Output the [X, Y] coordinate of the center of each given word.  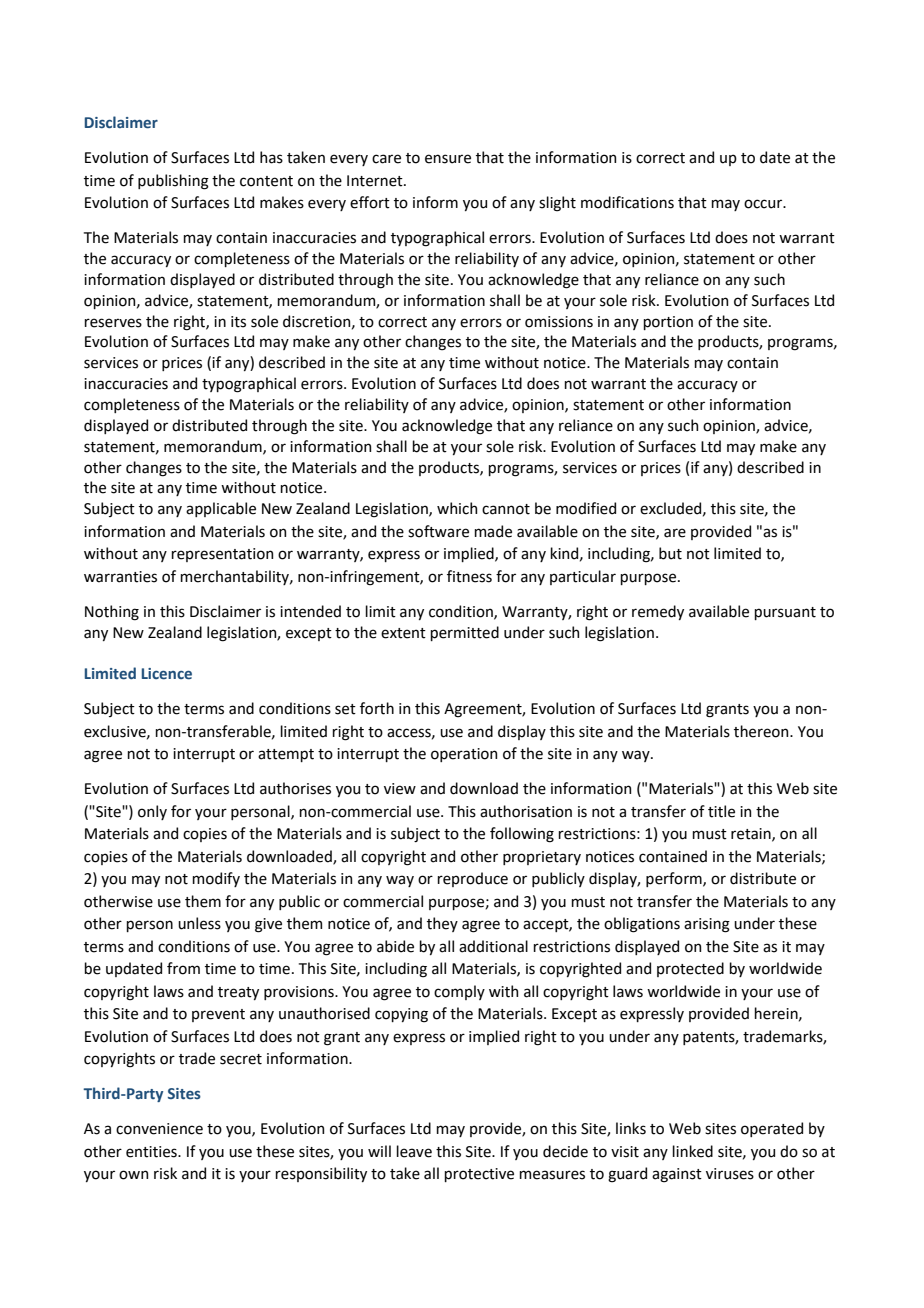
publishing [173, 182]
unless [199, 923]
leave [414, 1151]
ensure [448, 159]
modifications [627, 202]
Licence [167, 674]
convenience [159, 1129]
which [457, 508]
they [442, 924]
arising [707, 925]
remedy [658, 612]
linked [692, 1151]
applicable [221, 509]
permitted [464, 633]
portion [668, 323]
